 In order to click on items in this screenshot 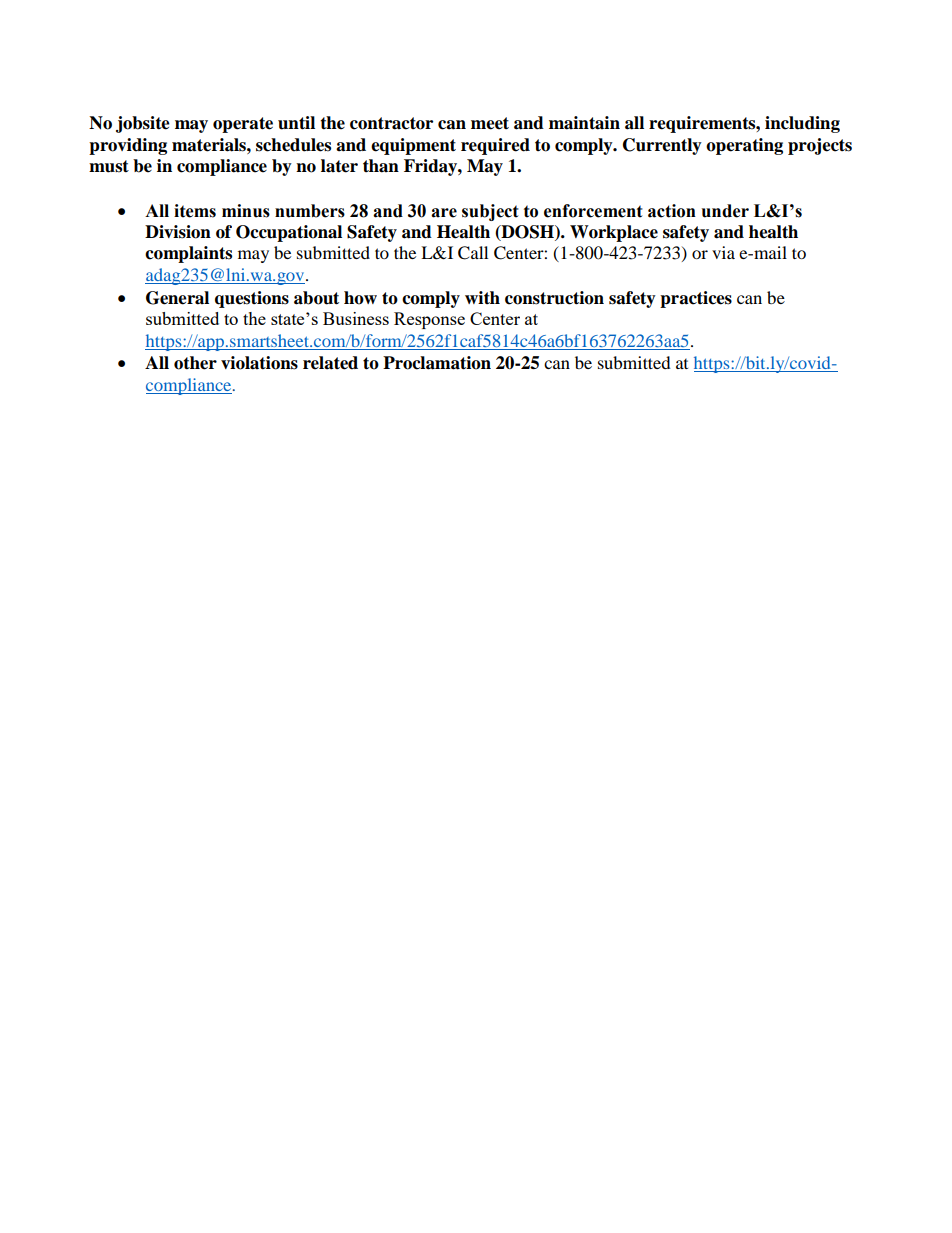, I will do `click(195, 211)`.
